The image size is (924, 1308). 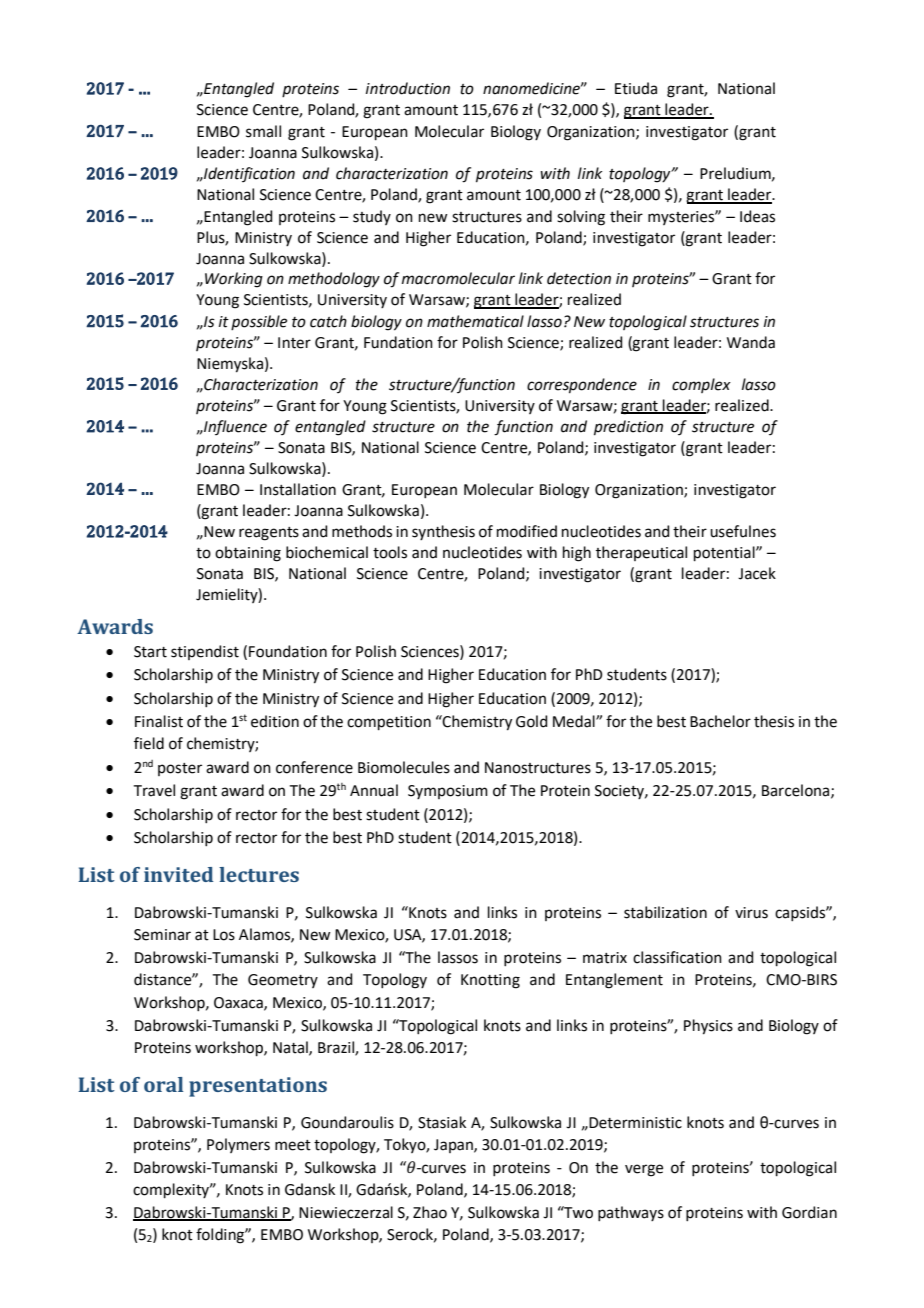 I want to click on Polymers, so click(x=238, y=1145).
